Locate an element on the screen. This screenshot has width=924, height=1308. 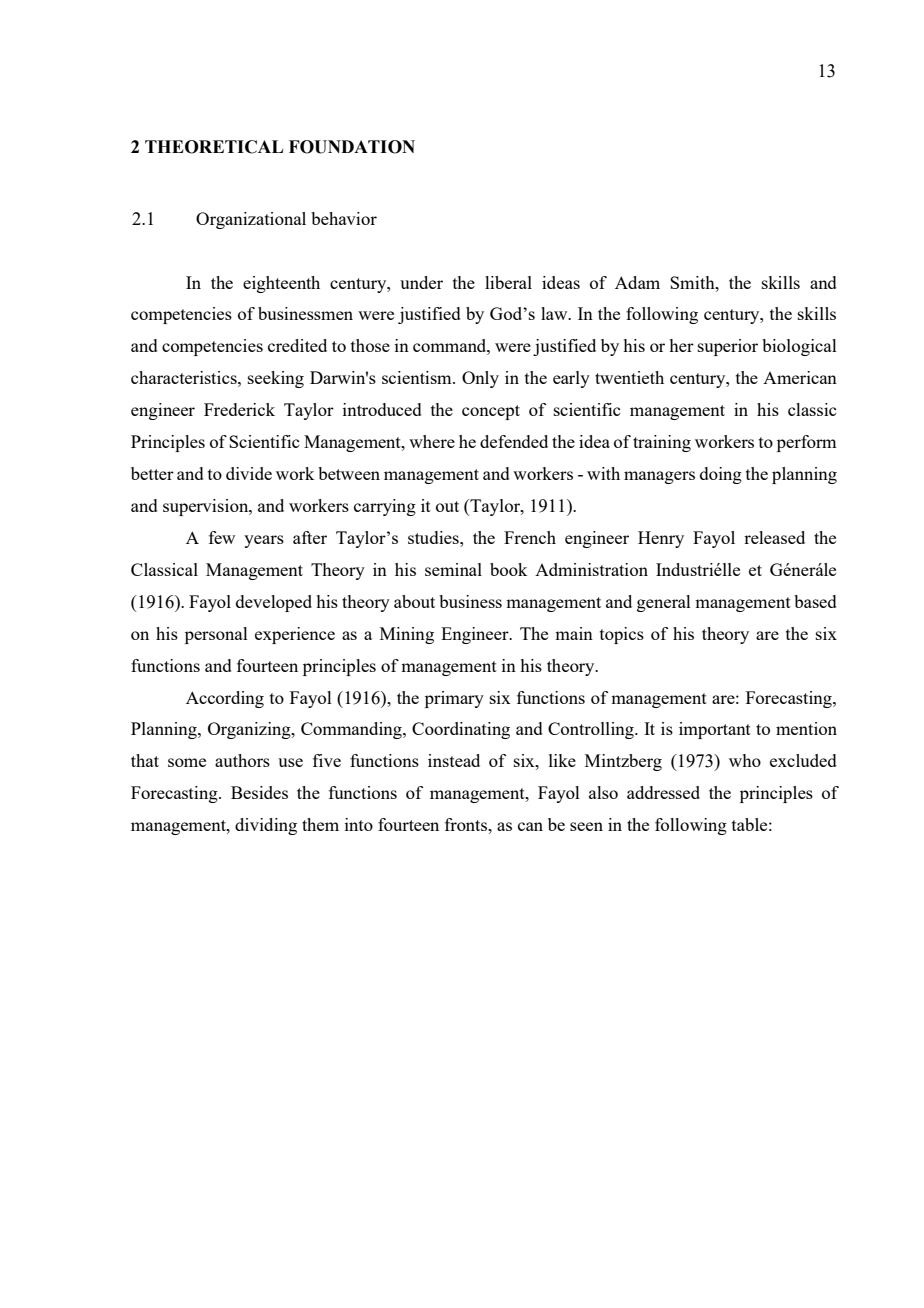
seeking is located at coordinates (276, 379).
